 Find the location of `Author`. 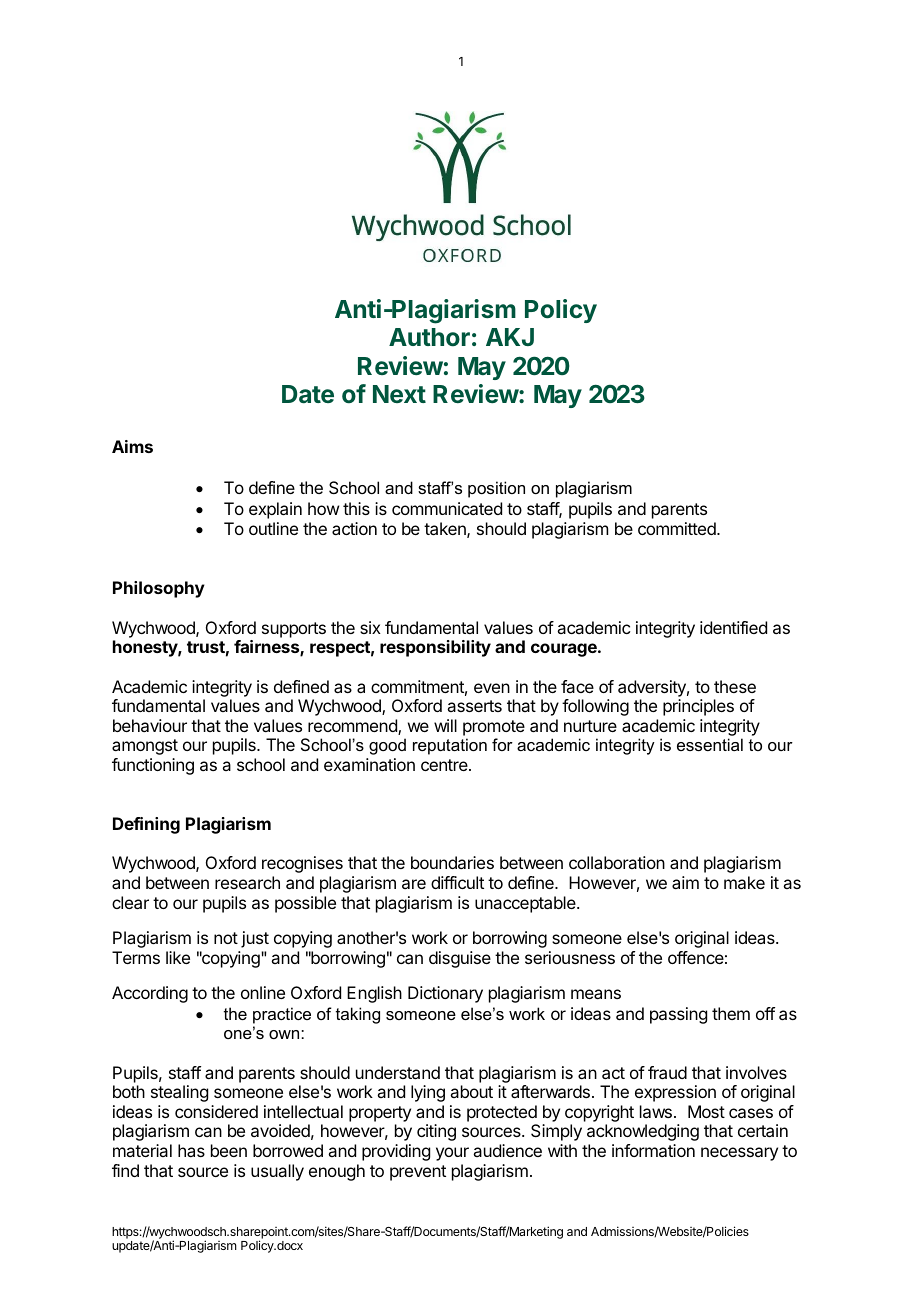

Author is located at coordinates (429, 337).
